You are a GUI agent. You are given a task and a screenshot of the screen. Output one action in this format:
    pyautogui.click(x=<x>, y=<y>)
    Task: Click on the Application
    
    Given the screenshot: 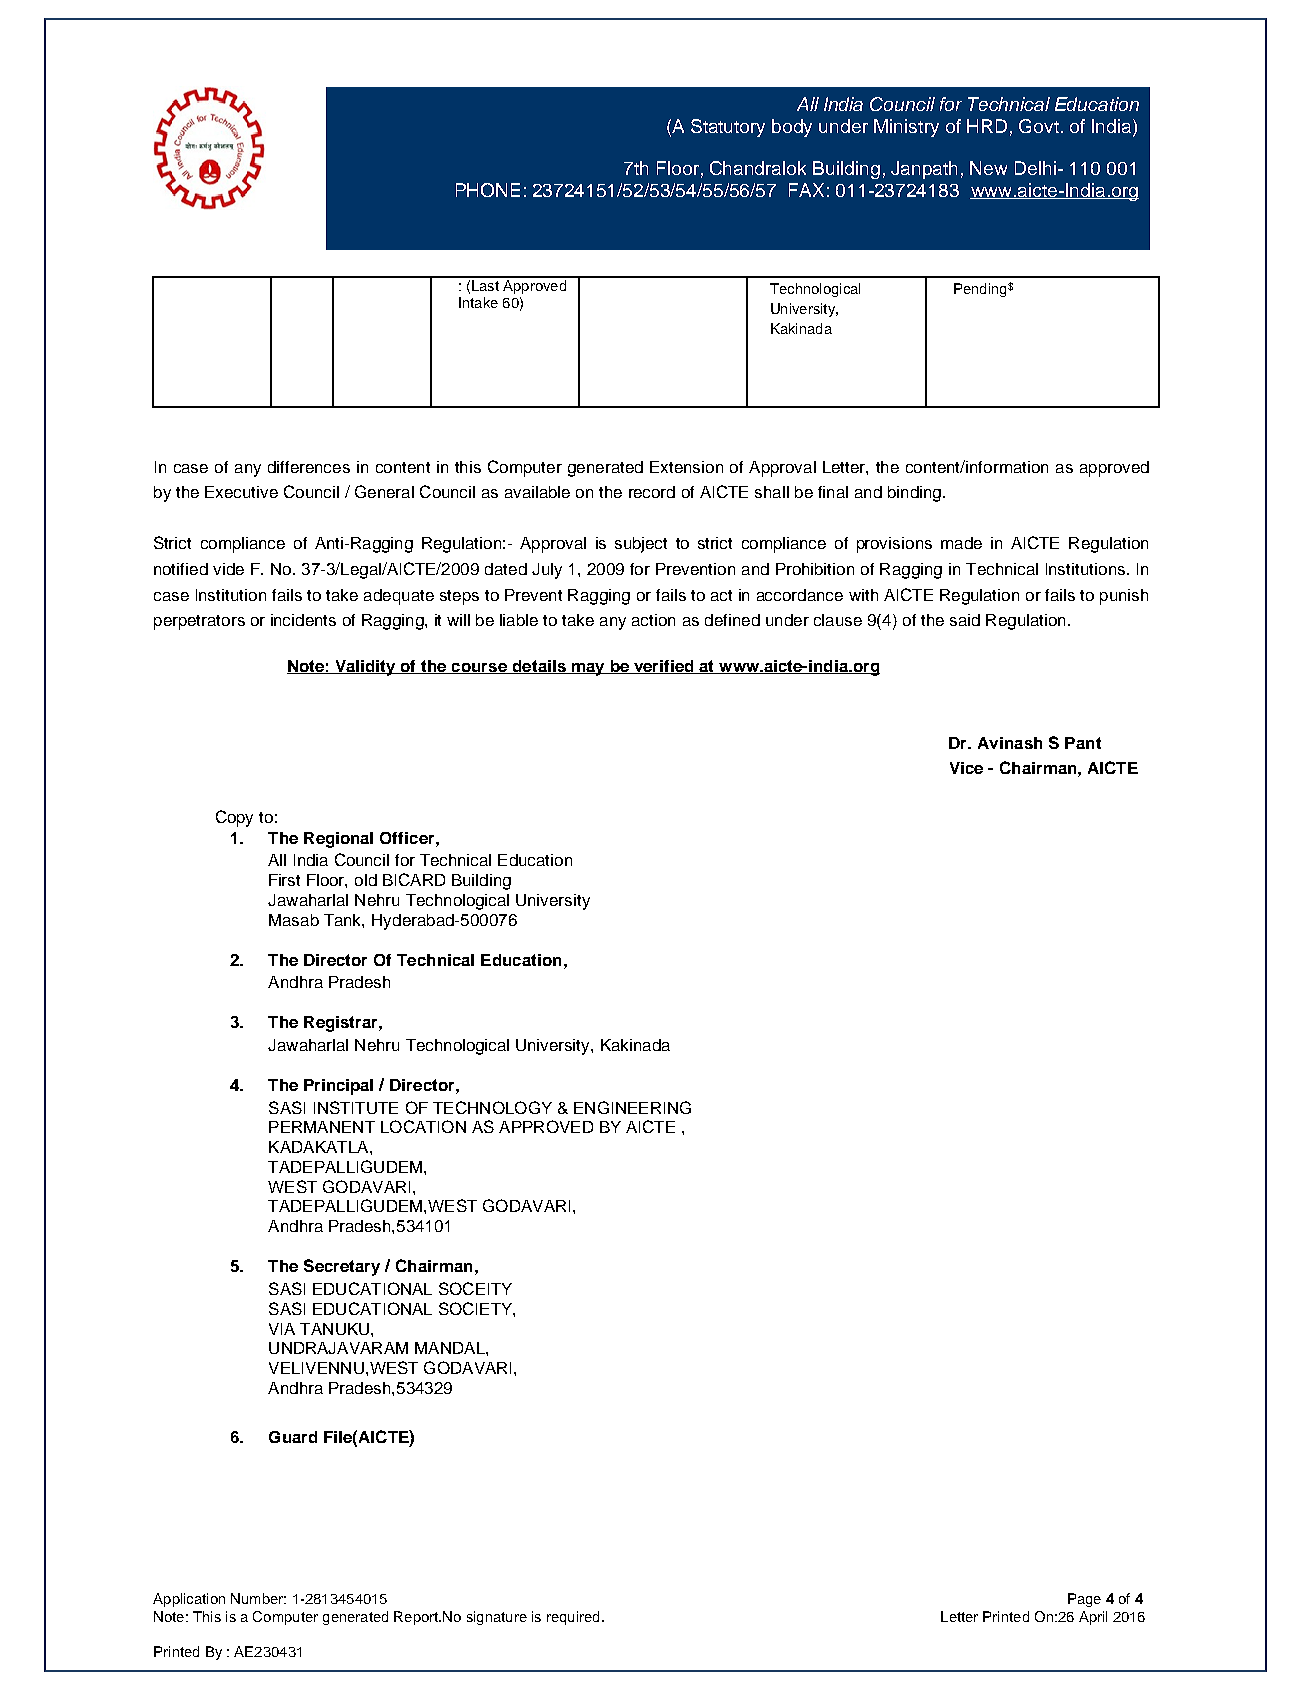 What is the action you would take?
    pyautogui.click(x=189, y=1600)
